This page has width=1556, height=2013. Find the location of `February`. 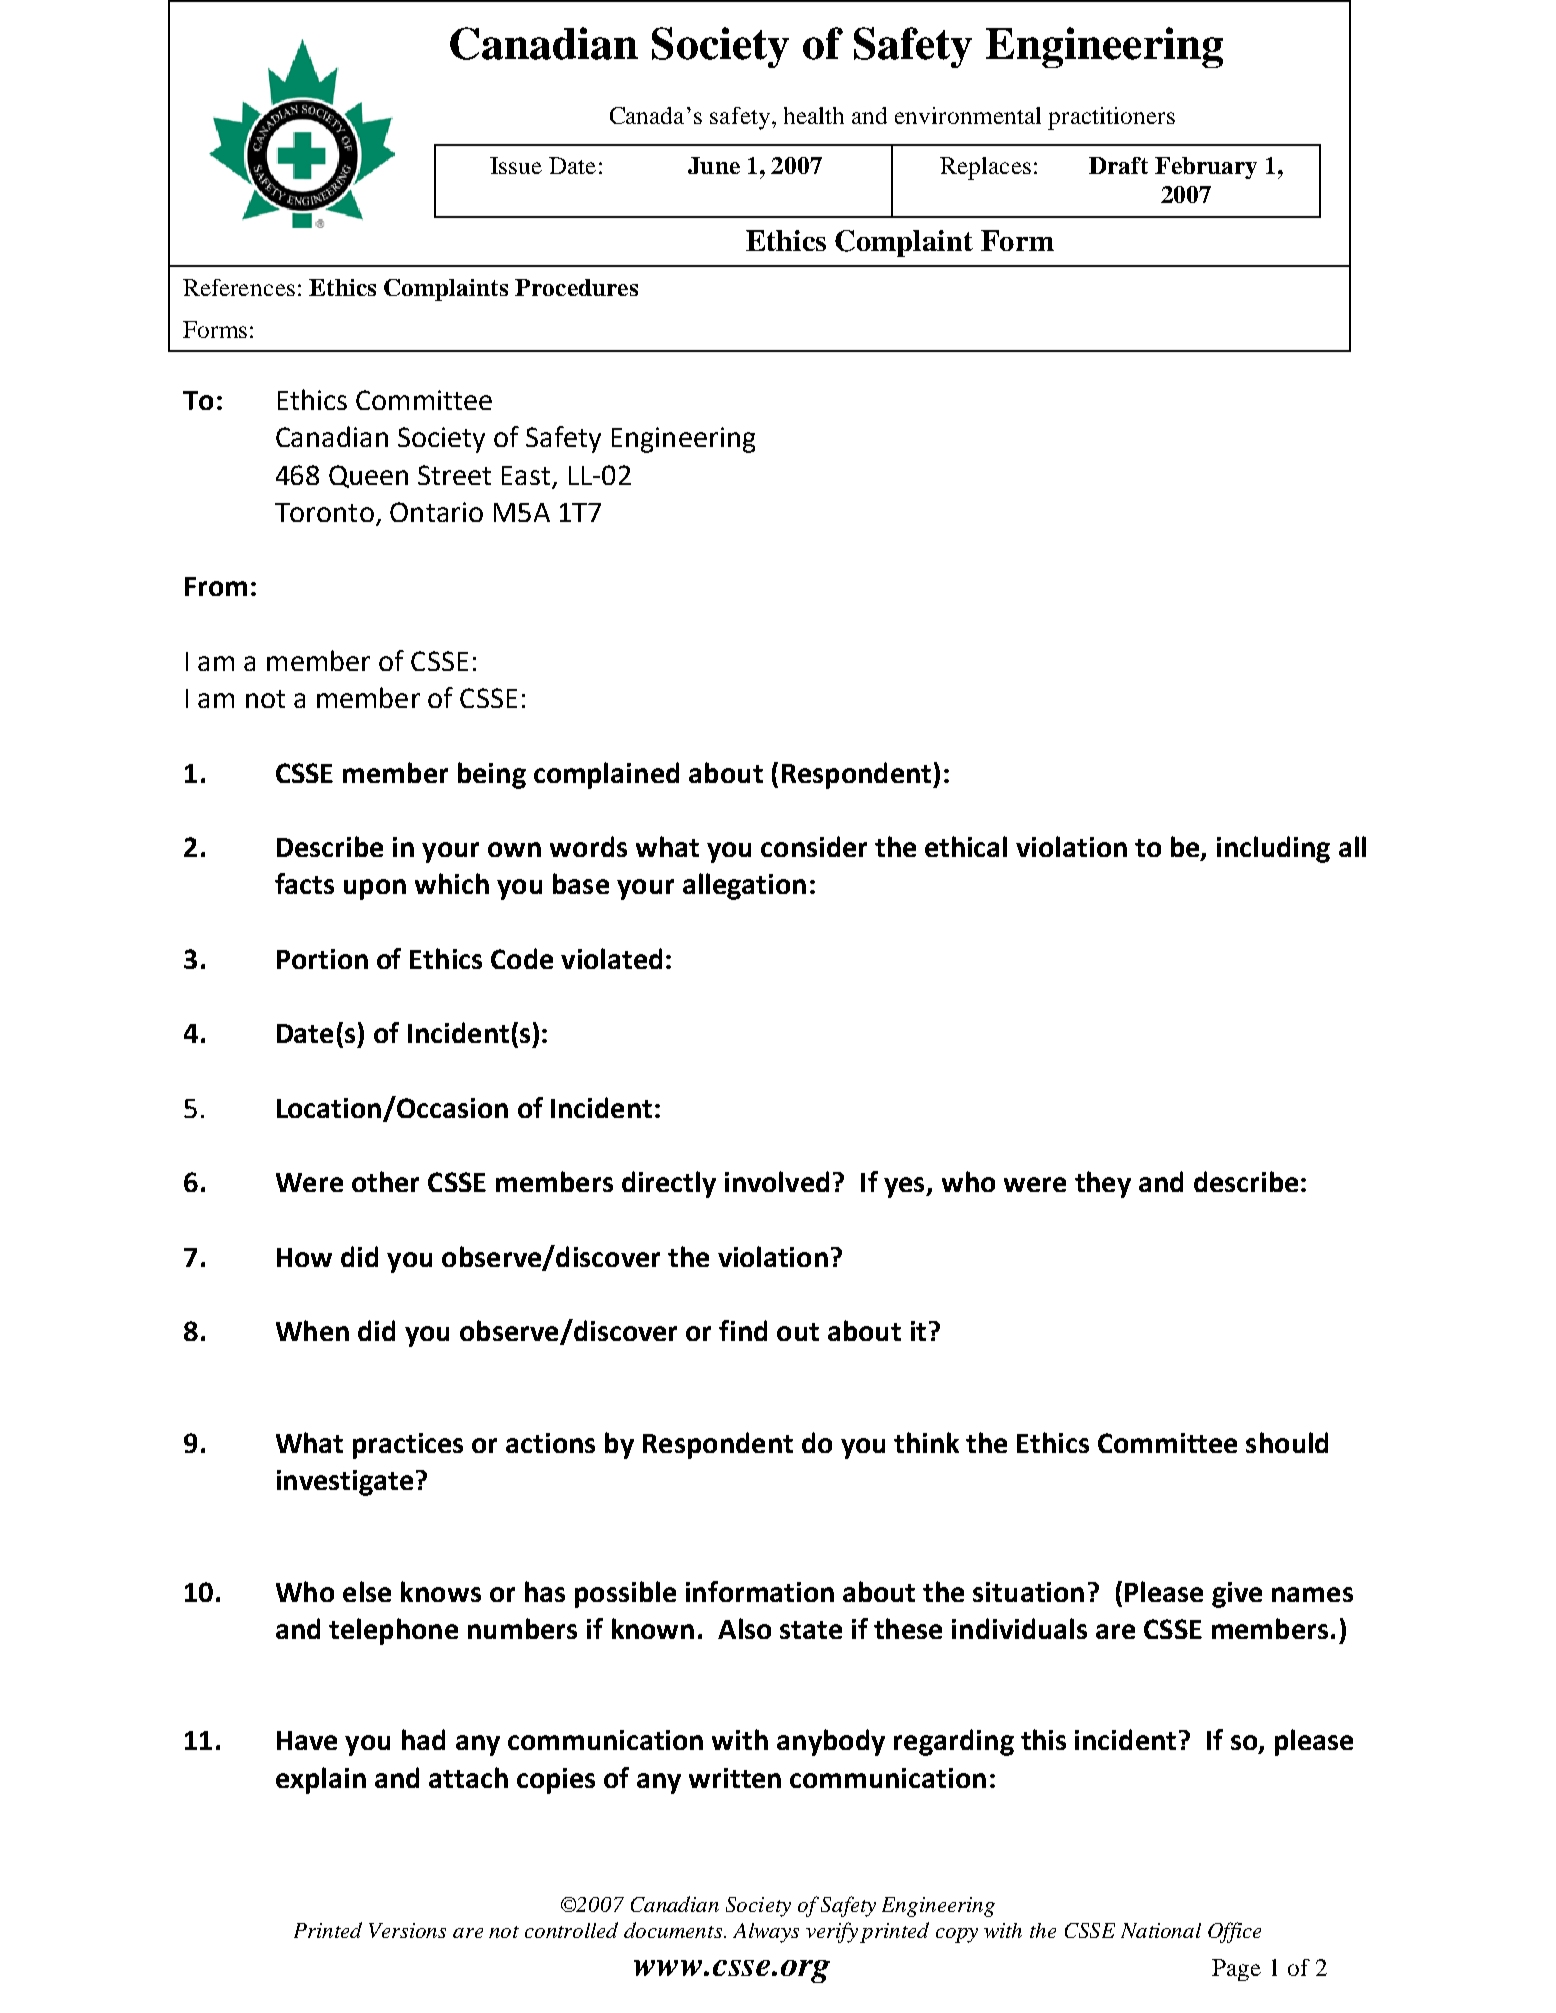

February is located at coordinates (1206, 168).
